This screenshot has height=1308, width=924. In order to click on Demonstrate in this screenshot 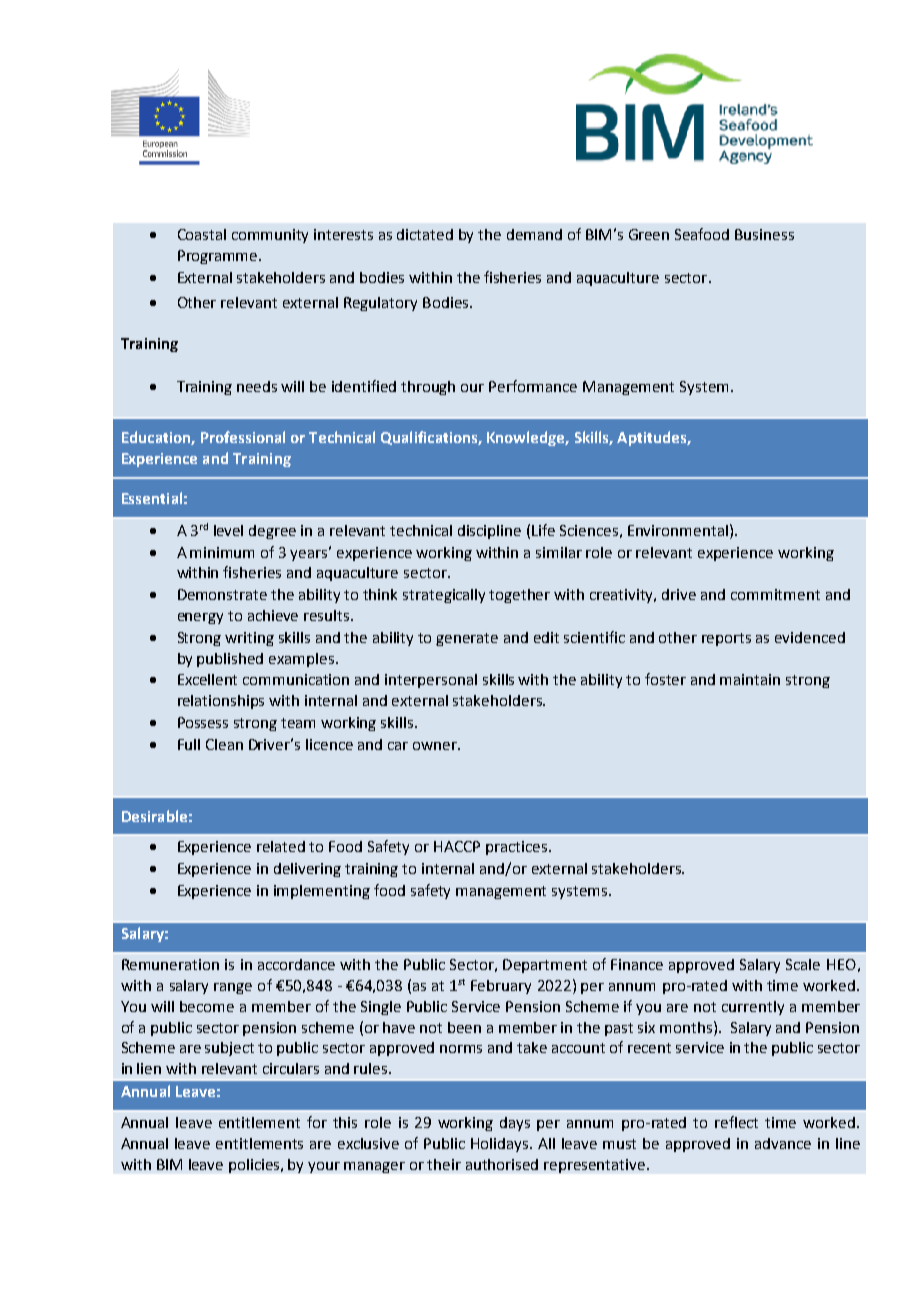, I will do `click(222, 594)`.
